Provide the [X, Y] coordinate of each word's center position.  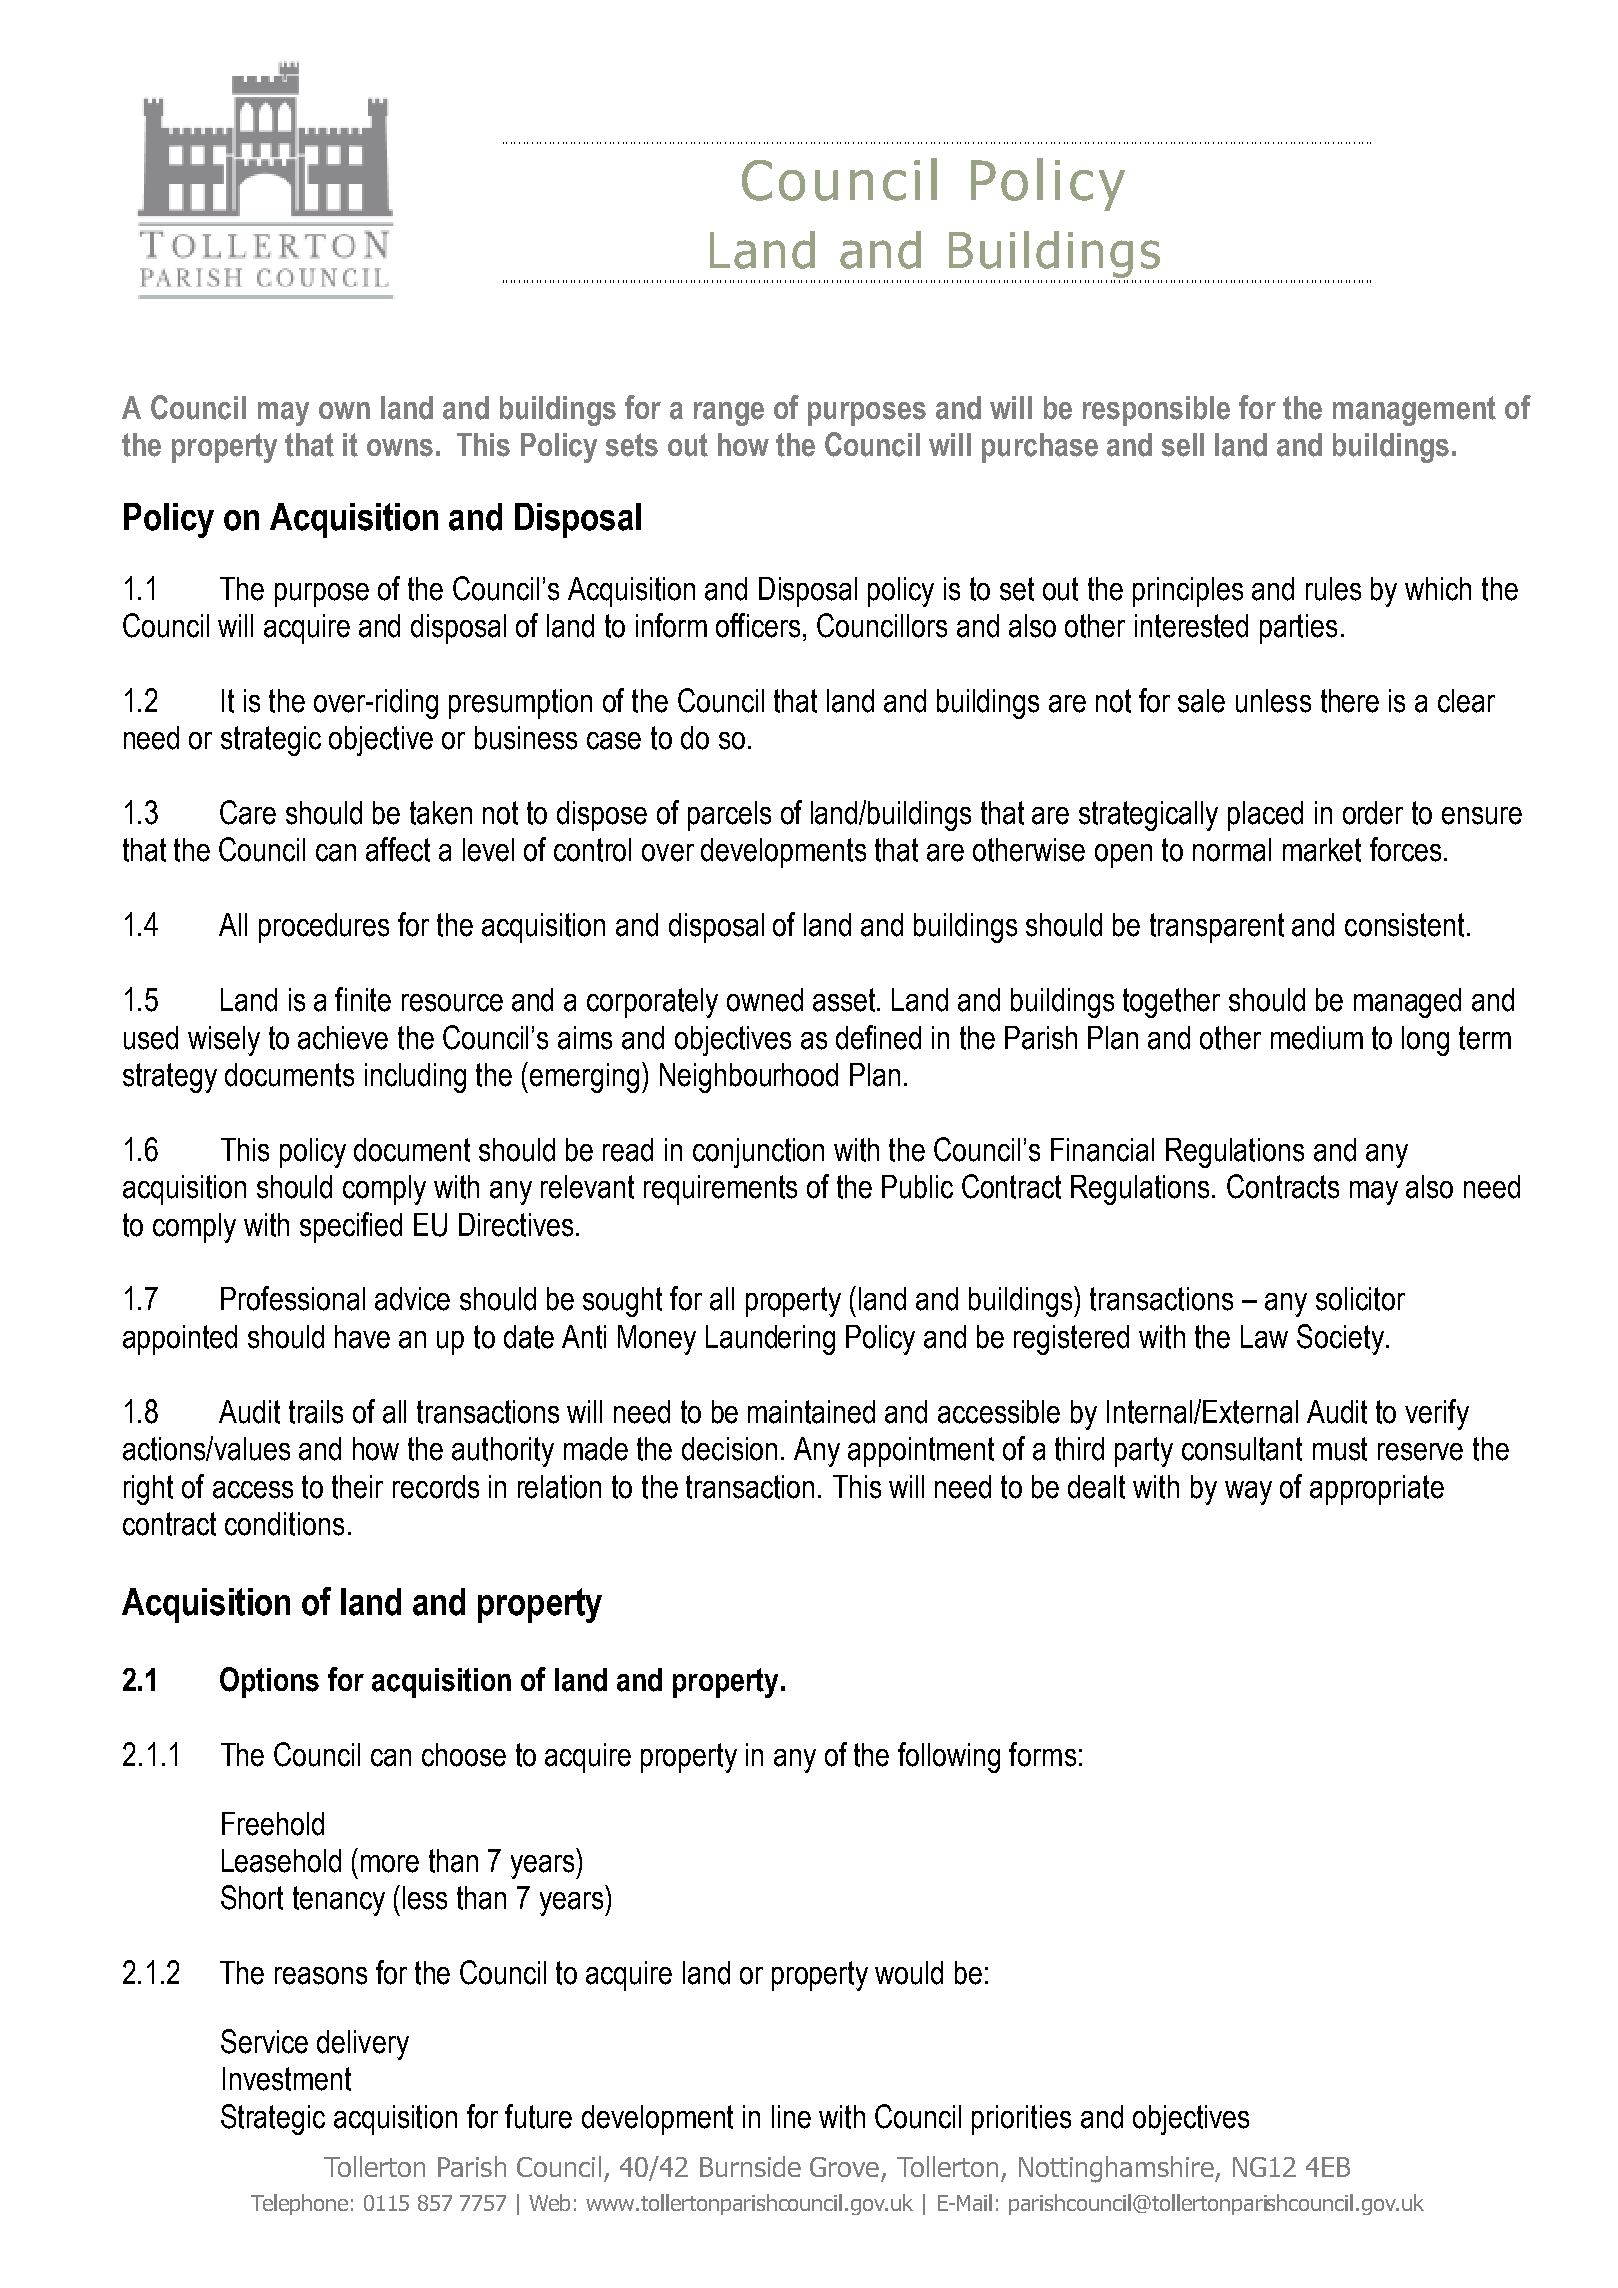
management [1414, 411]
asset [845, 1000]
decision [729, 1449]
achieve [343, 1038]
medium [1317, 1038]
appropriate [1377, 1490]
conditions [284, 1524]
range [729, 414]
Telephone [299, 2204]
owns [400, 448]
